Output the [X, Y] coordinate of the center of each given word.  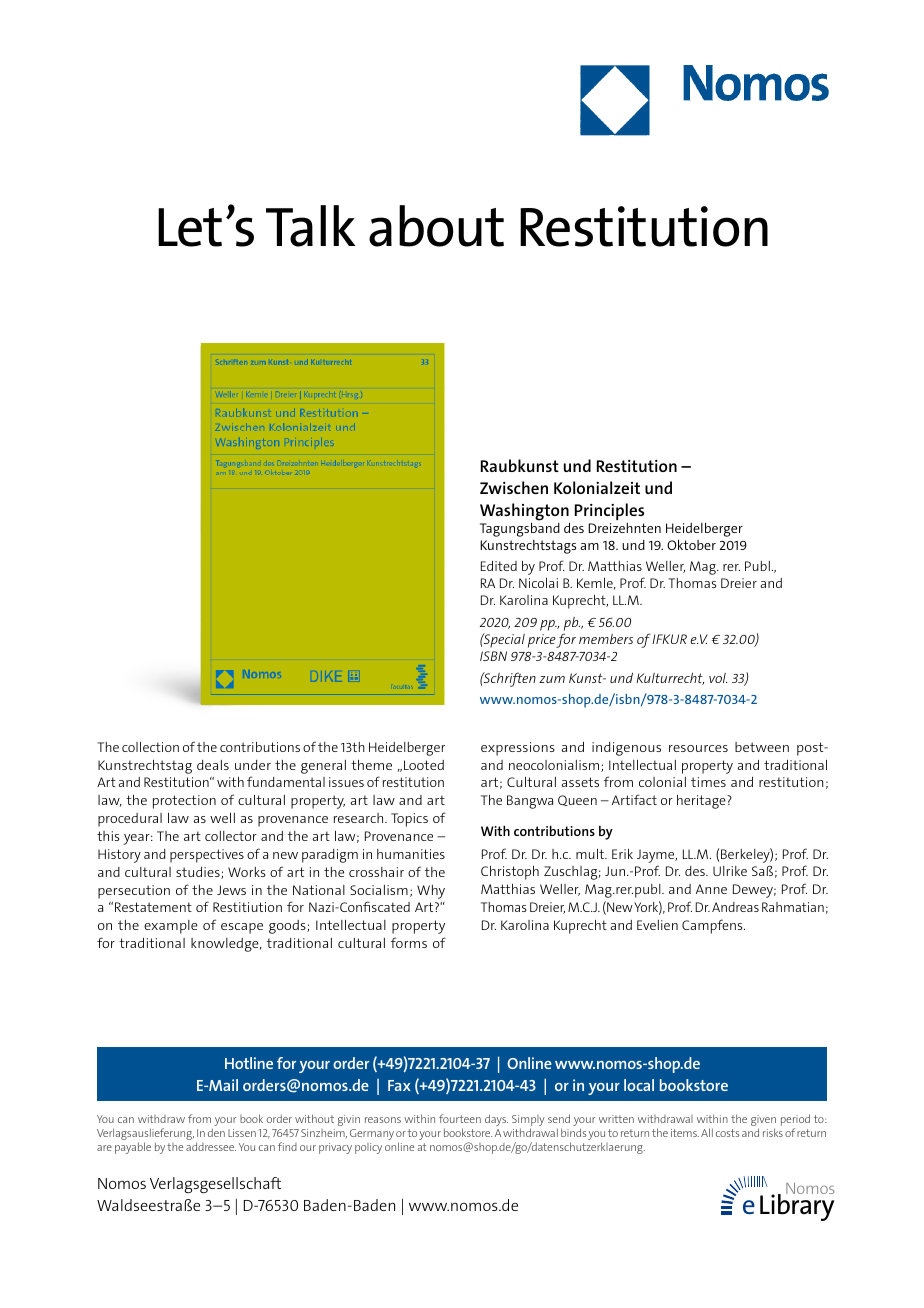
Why [431, 892]
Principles [609, 511]
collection [150, 747]
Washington [525, 513]
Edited [499, 566]
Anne [711, 889]
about [436, 226]
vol [718, 678]
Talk [310, 226]
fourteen [460, 1118]
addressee [211, 1146]
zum [552, 679]
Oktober [691, 544]
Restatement [153, 907]
